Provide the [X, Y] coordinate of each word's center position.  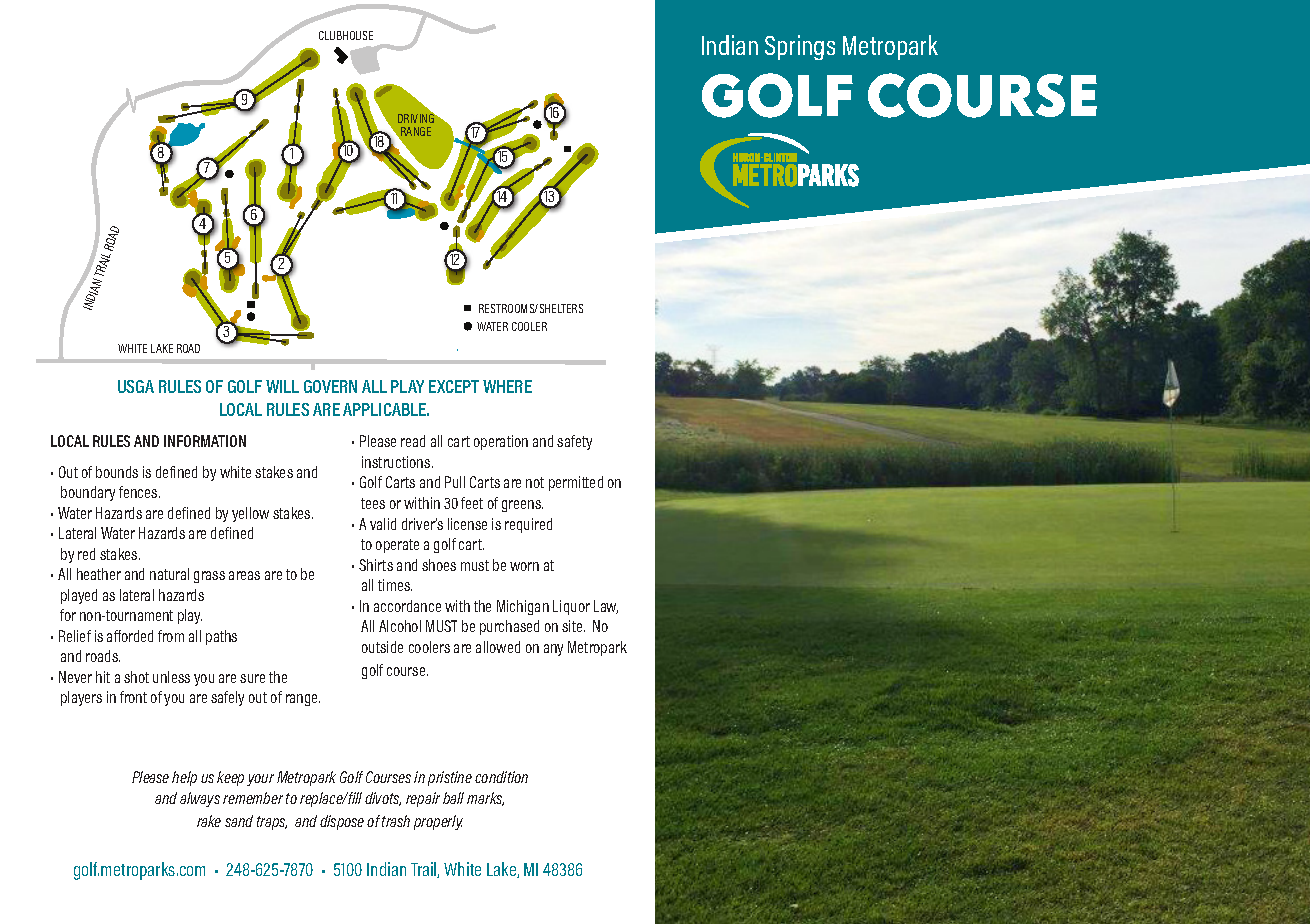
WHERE [507, 386]
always [200, 799]
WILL [282, 386]
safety [574, 442]
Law [606, 607]
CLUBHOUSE [346, 35]
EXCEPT [454, 386]
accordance [407, 606]
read [413, 441]
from [171, 636]
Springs [800, 47]
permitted [576, 483]
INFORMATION [205, 441]
